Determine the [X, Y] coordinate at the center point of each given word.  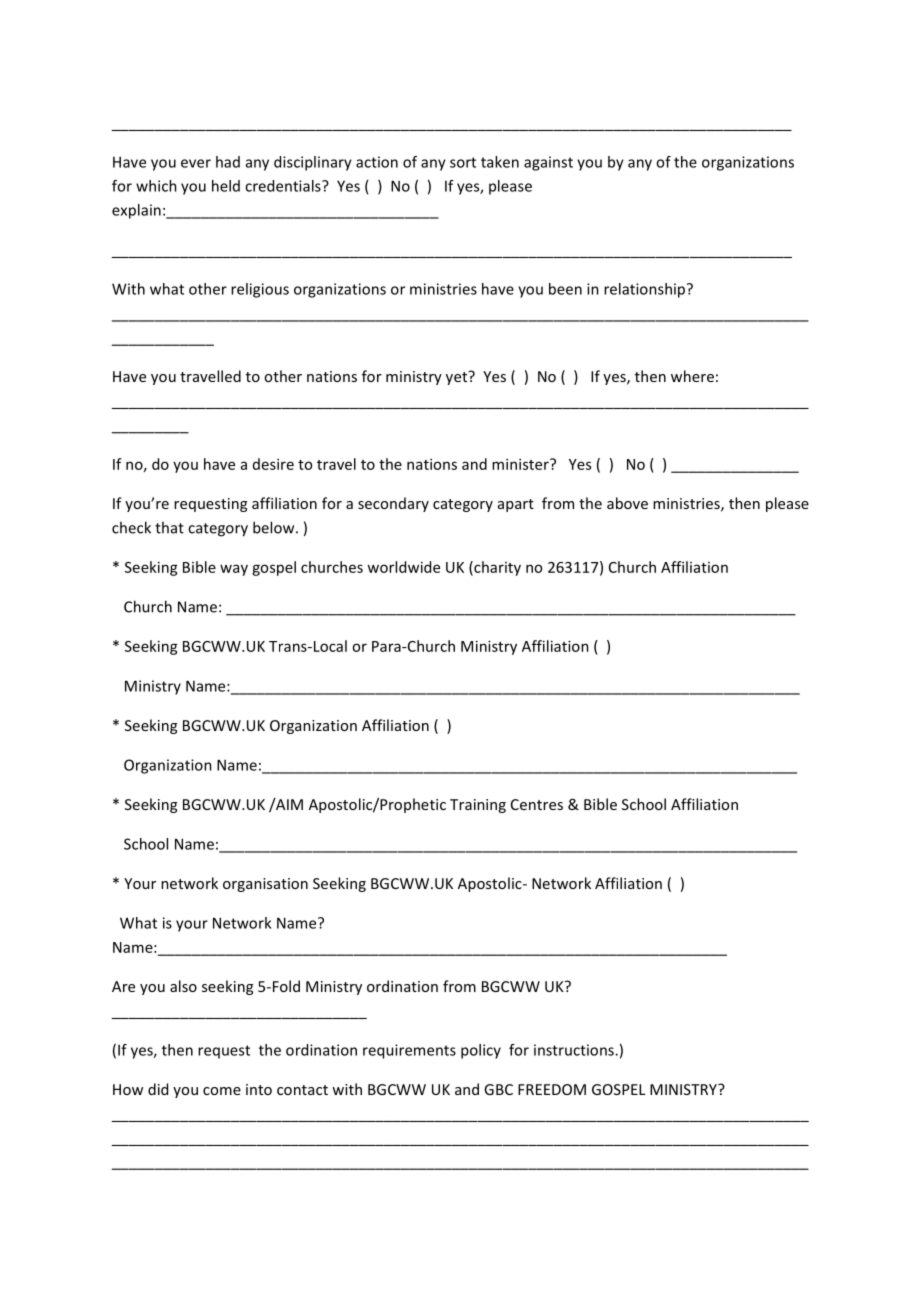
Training [478, 806]
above [627, 503]
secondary [393, 504]
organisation [265, 885]
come [222, 1091]
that [169, 527]
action [377, 162]
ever [196, 163]
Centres [537, 804]
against [548, 163]
